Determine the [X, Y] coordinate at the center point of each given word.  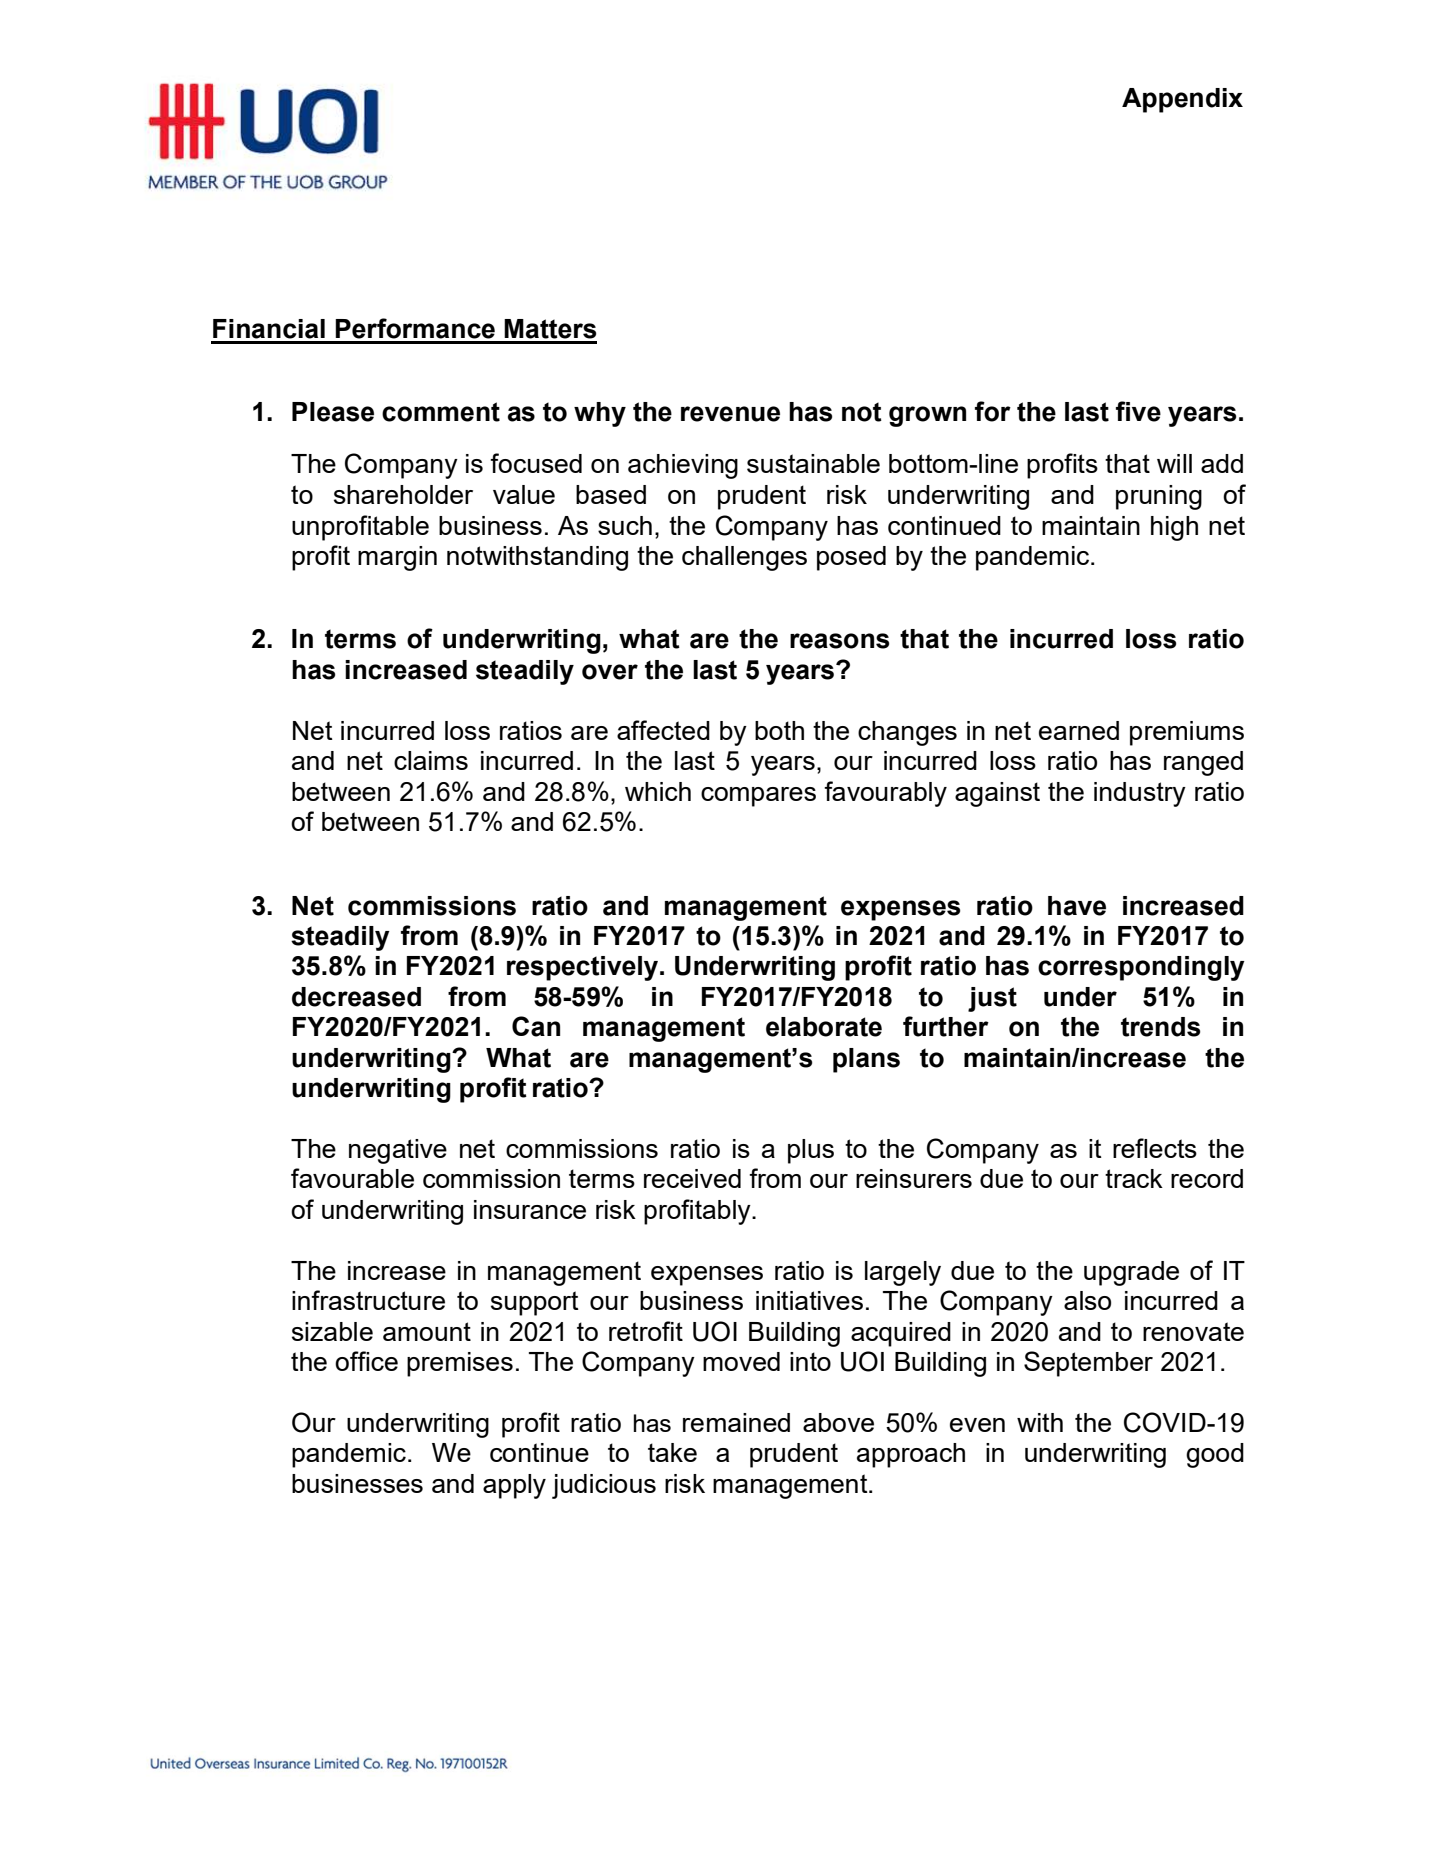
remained [736, 1422]
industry [1140, 794]
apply [514, 1486]
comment [441, 412]
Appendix [1182, 100]
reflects [1155, 1148]
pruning [1159, 497]
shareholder [403, 494]
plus [811, 1151]
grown [927, 416]
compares [758, 797]
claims [431, 760]
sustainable [813, 463]
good [1215, 1455]
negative [398, 1151]
